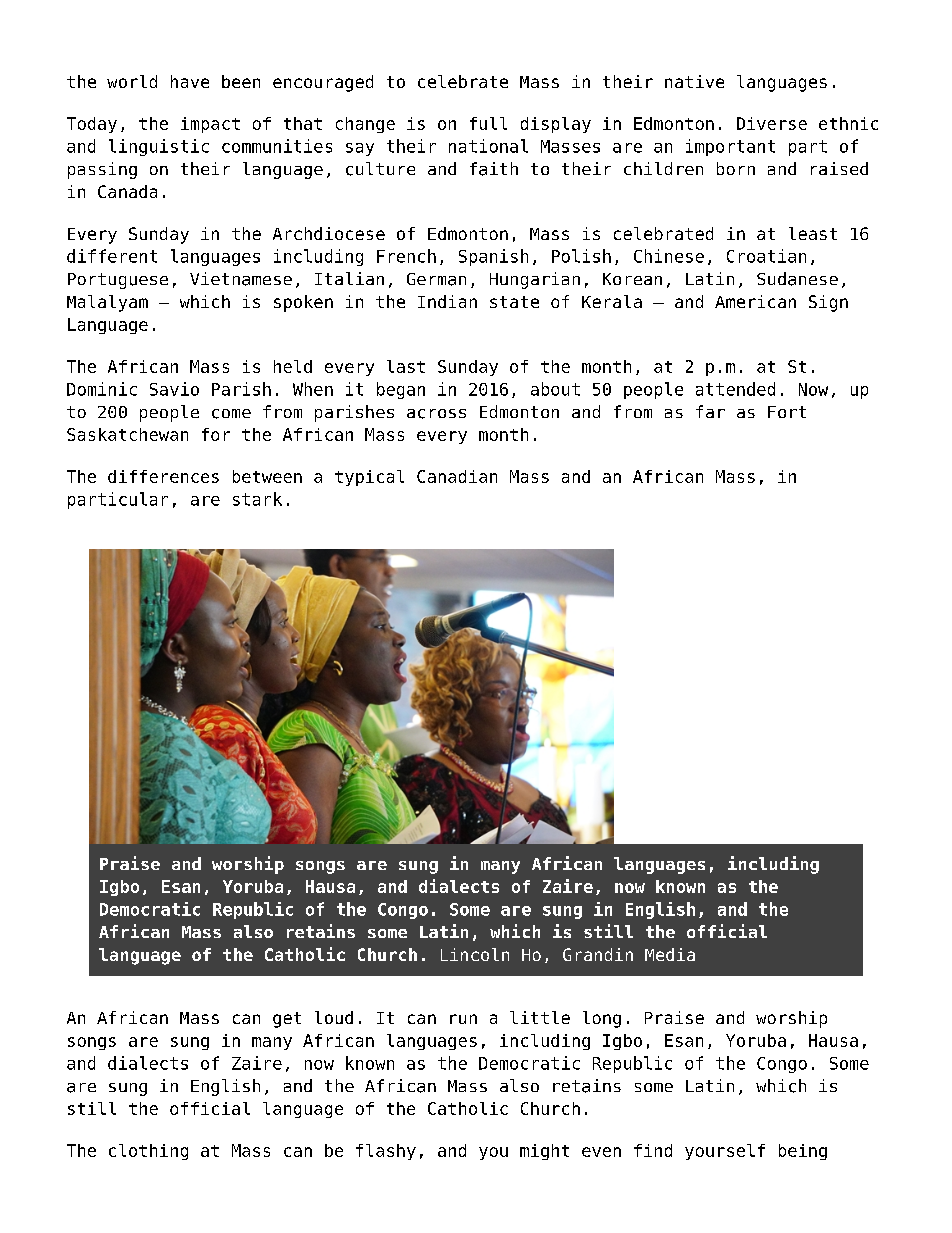 This screenshot has height=1233, width=952. What do you see at coordinates (257, 499) in the screenshot?
I see `stark` at bounding box center [257, 499].
